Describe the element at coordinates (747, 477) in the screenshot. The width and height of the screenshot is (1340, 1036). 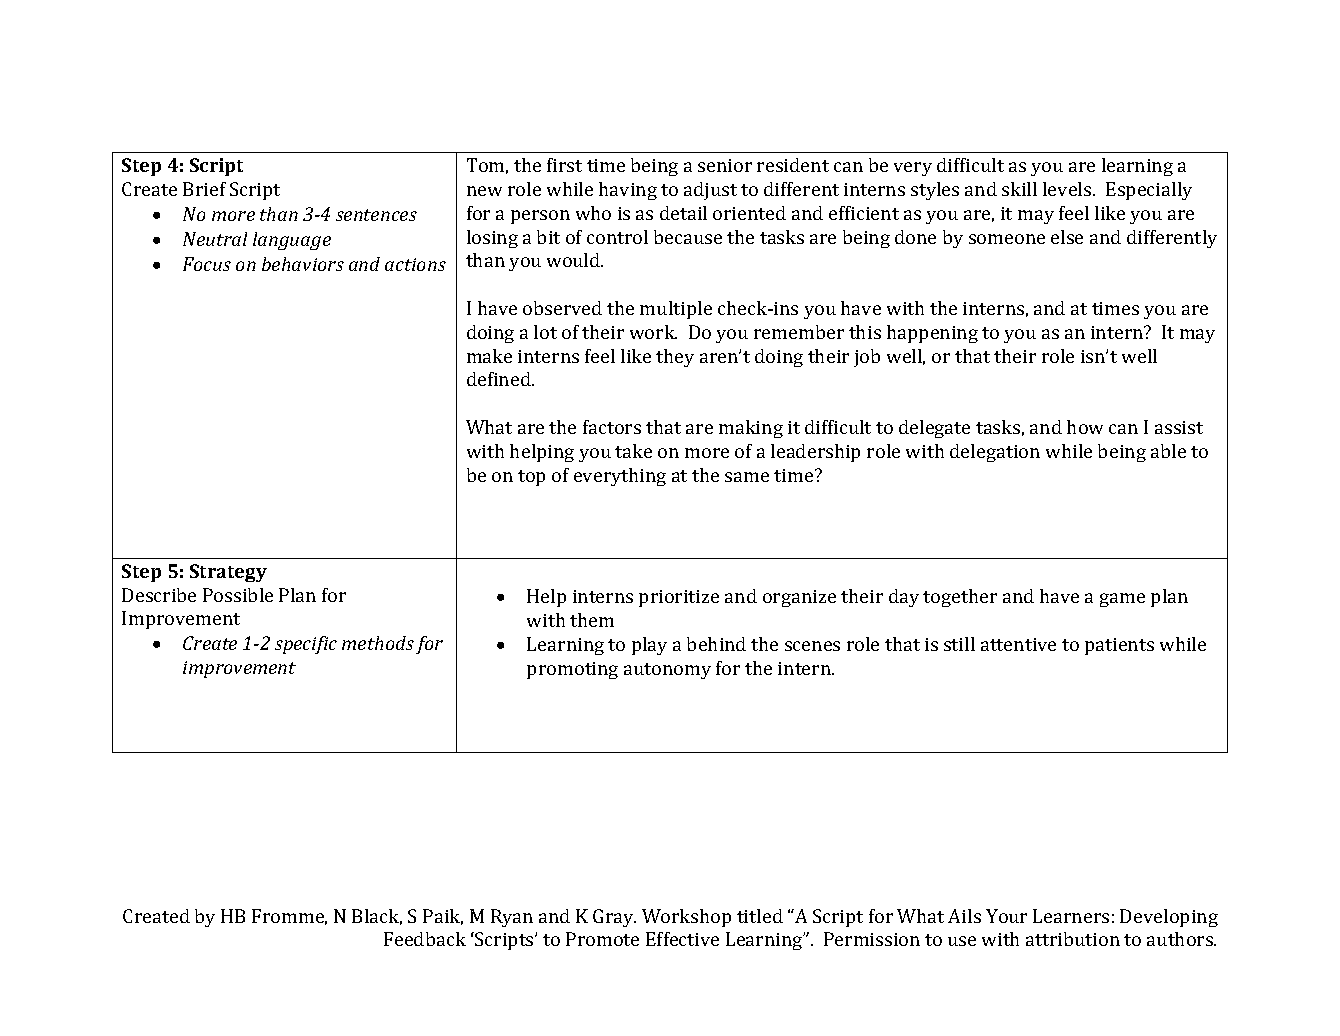
I see `same` at that location.
